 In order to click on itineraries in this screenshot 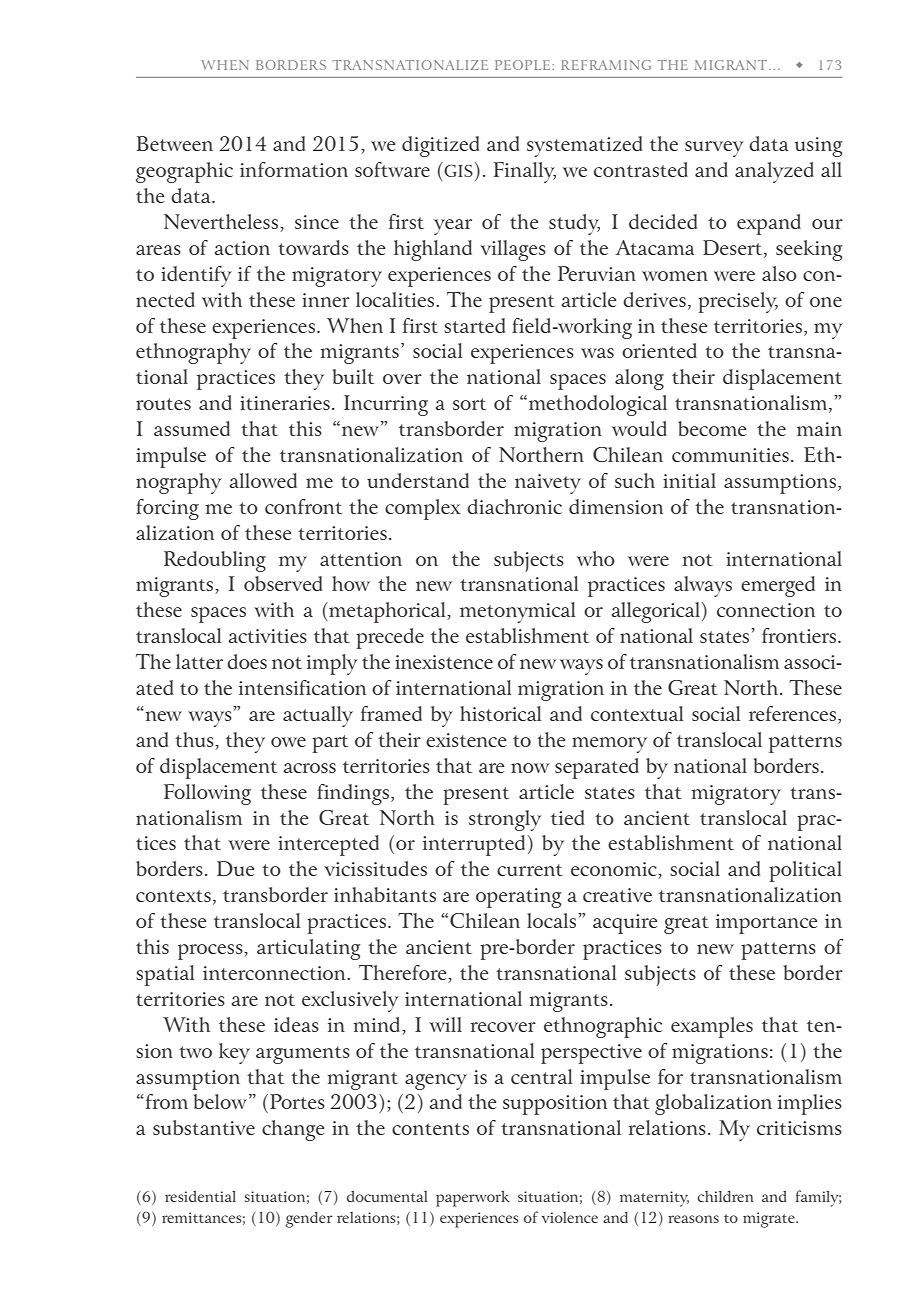, I will do `click(285, 403)`.
